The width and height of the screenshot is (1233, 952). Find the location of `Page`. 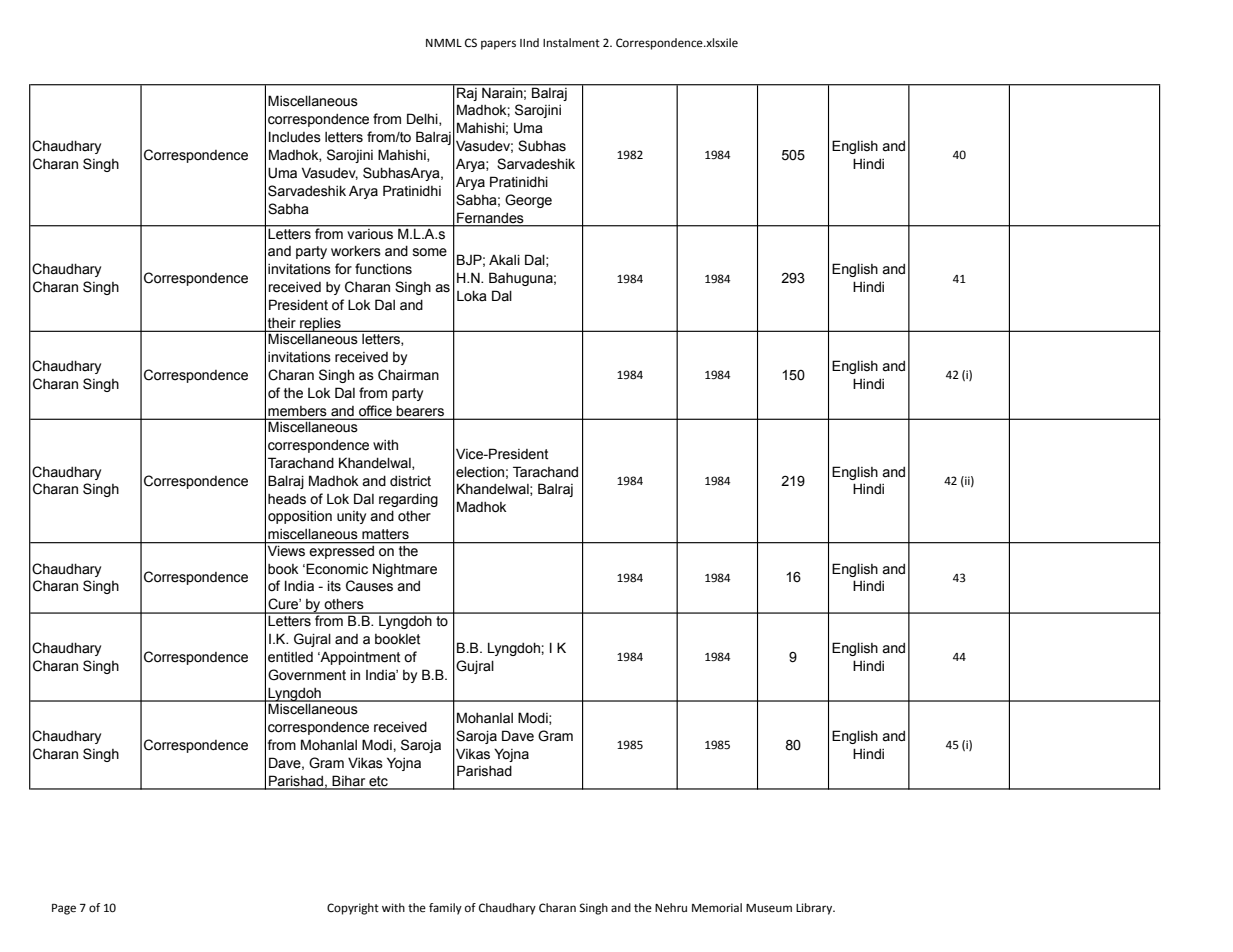

Page is located at coordinates (64, 909).
